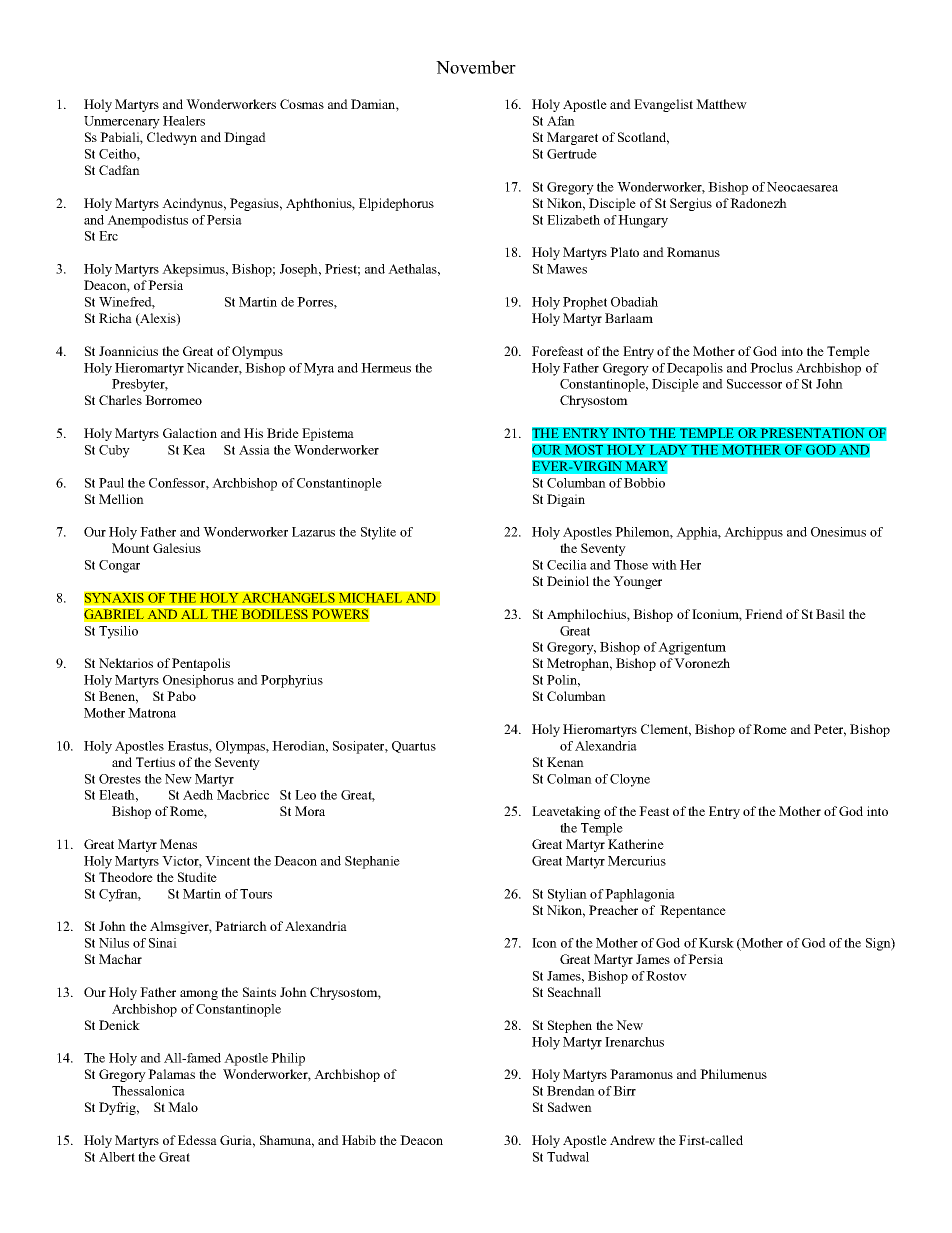 Image resolution: width=952 pixels, height=1233 pixels. What do you see at coordinates (184, 121) in the screenshot?
I see `Healers` at bounding box center [184, 121].
